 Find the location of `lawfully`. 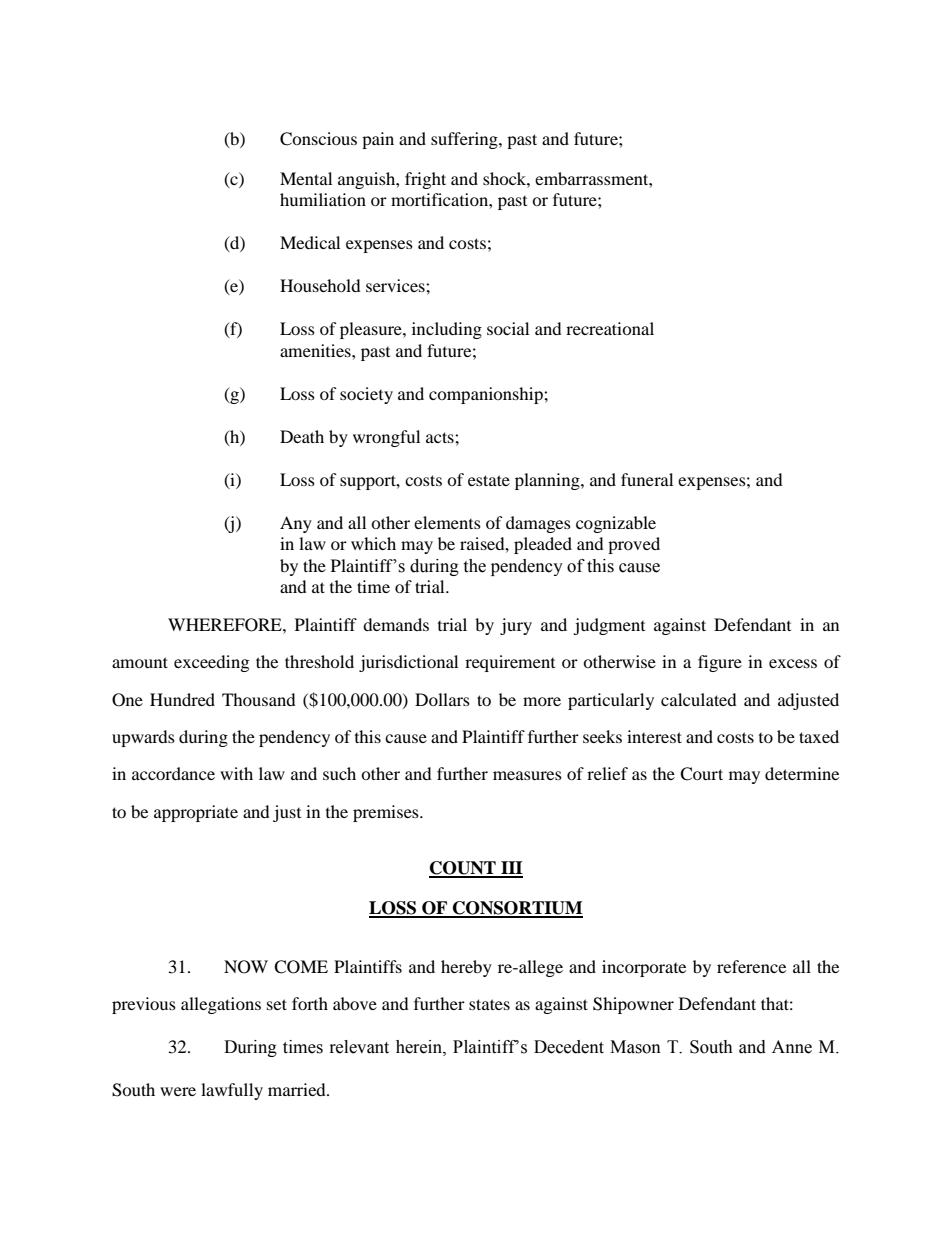

lawfully is located at coordinates (232, 1091).
